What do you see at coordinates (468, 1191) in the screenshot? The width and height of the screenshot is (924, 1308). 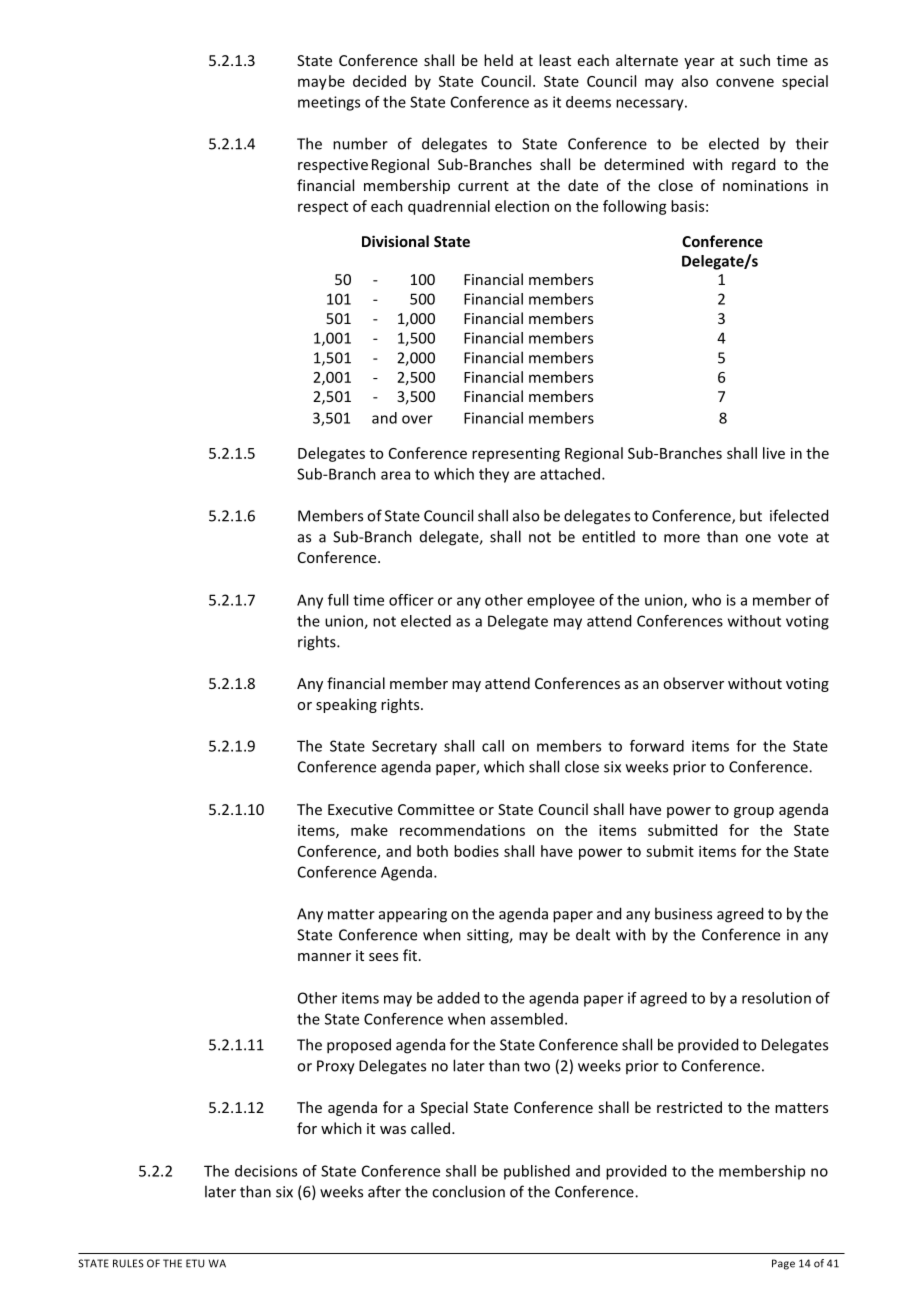 I see `conclusion` at bounding box center [468, 1191].
